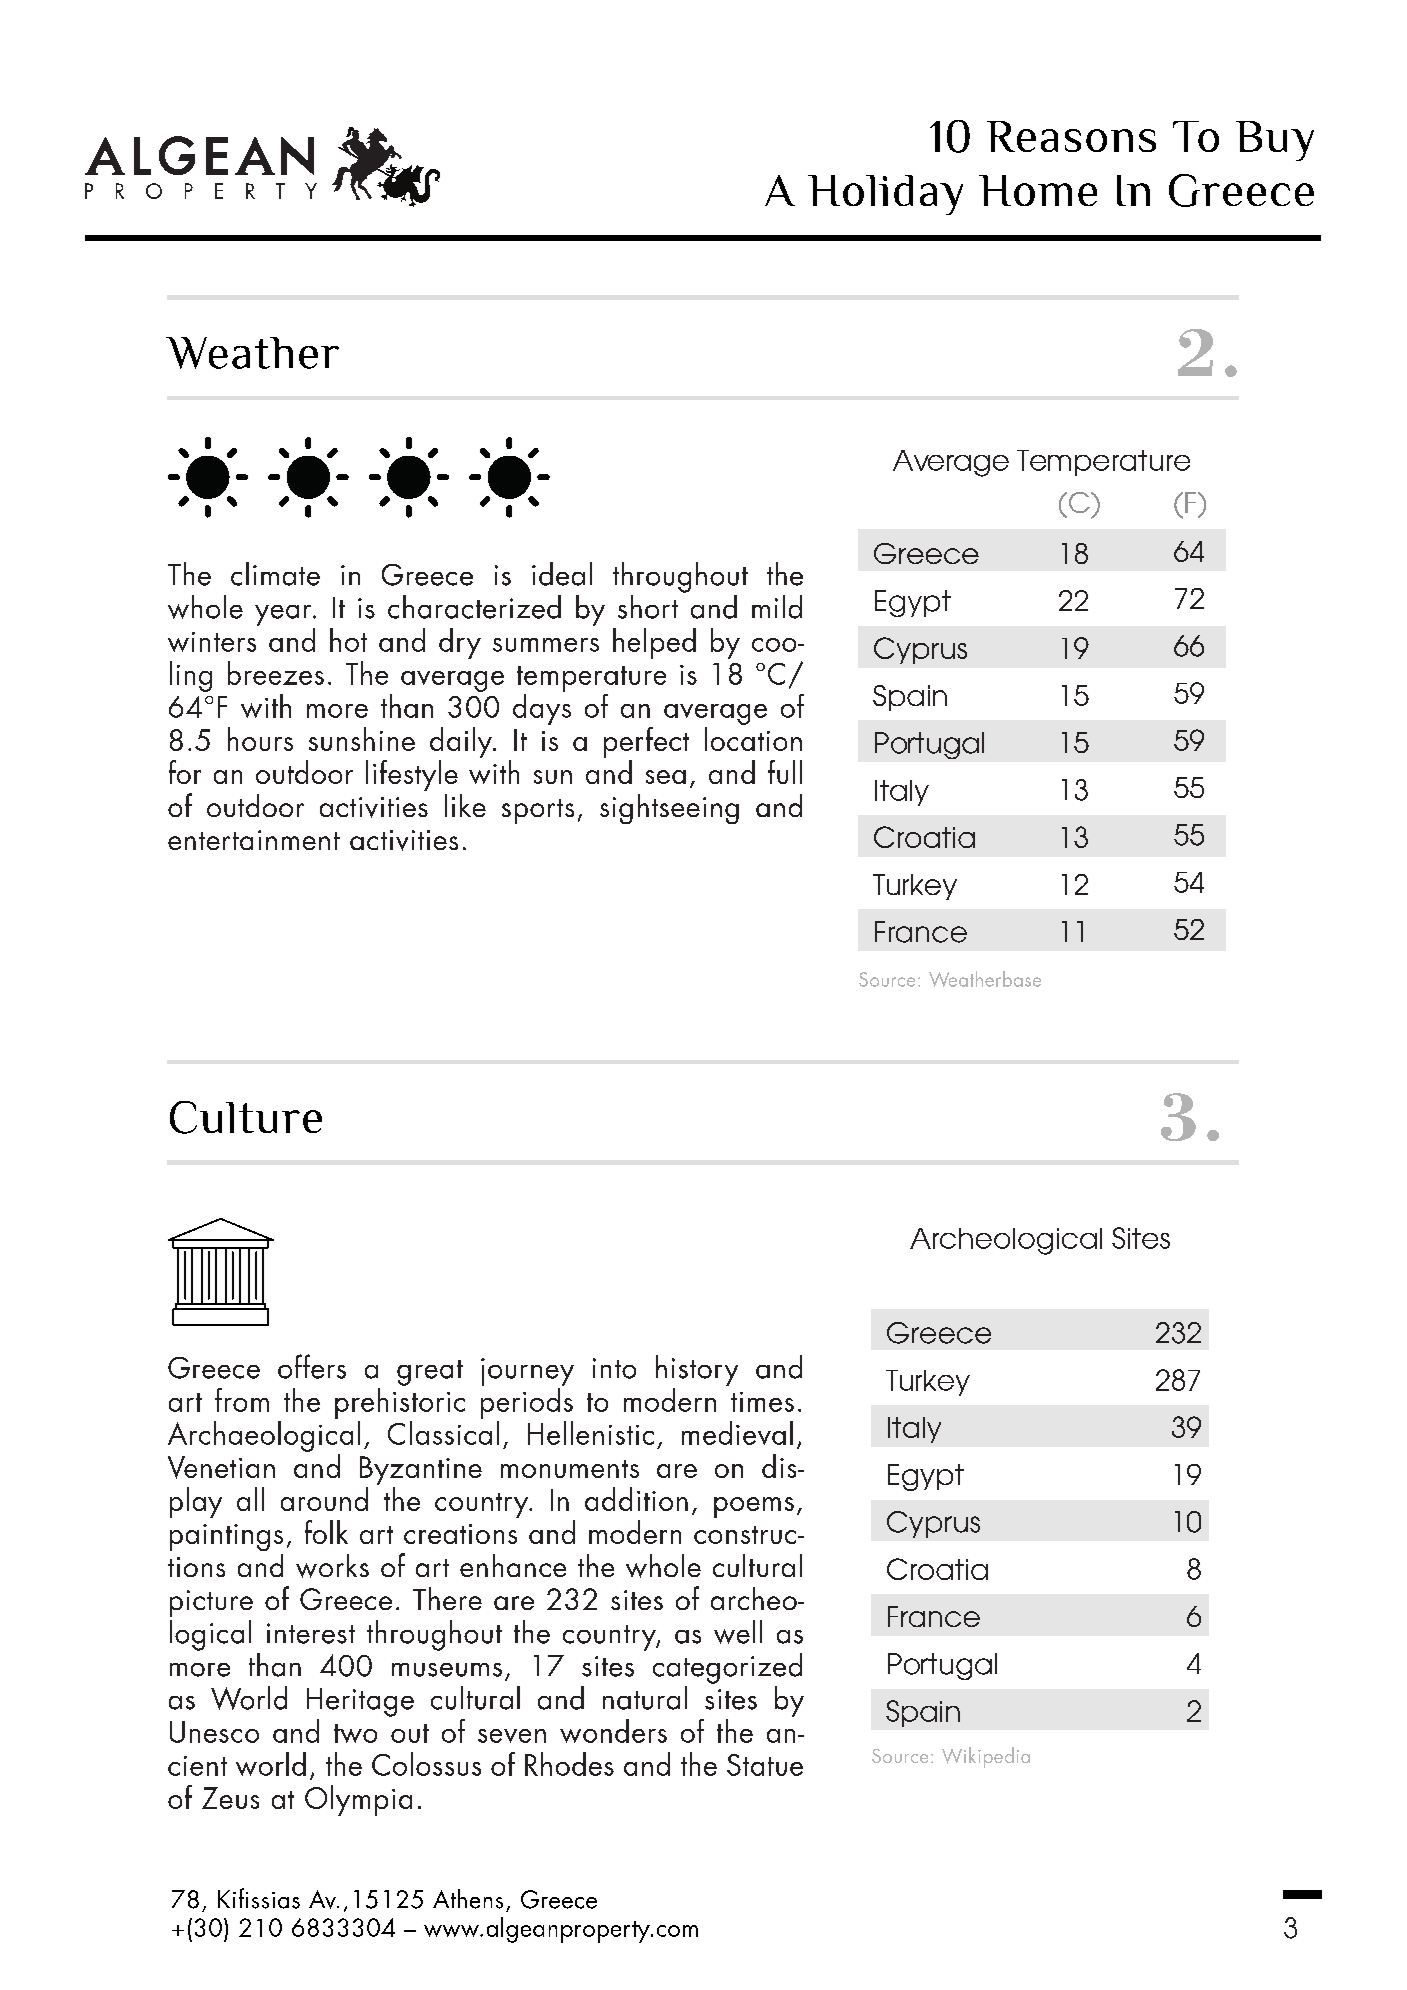 This image has width=1407, height=1990. I want to click on mild, so click(777, 607).
